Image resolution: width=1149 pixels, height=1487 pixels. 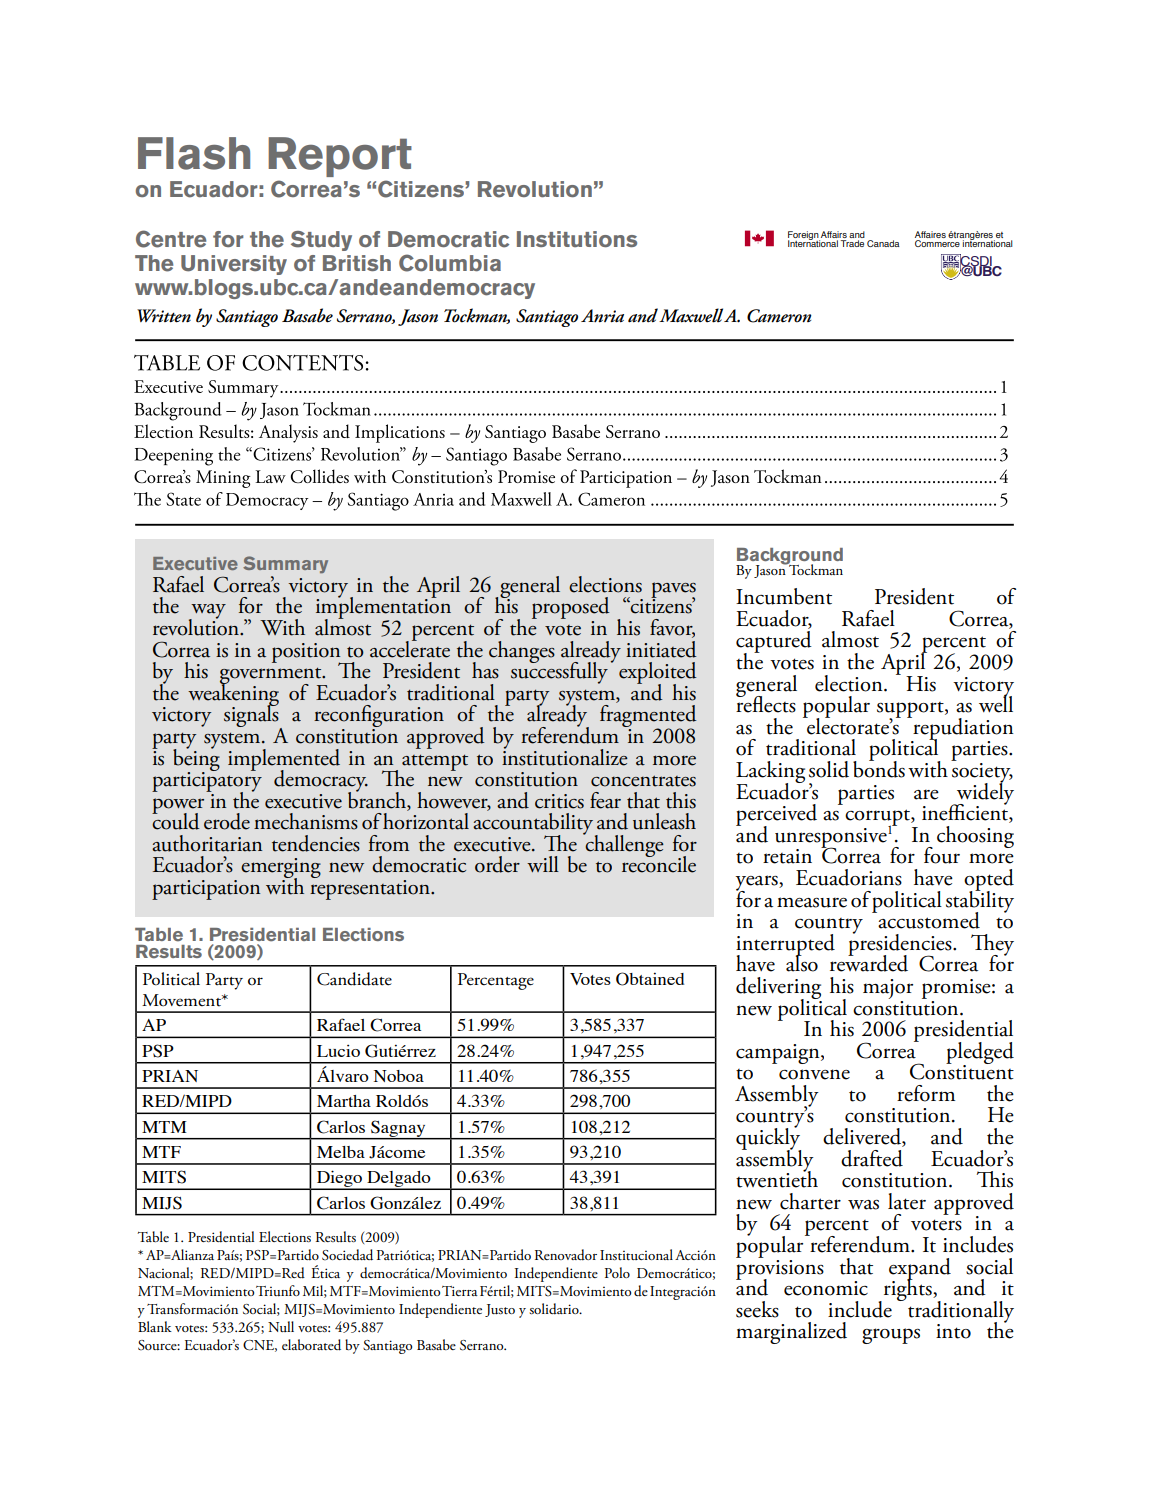 What do you see at coordinates (281, 1326) in the document?
I see `Null` at bounding box center [281, 1326].
